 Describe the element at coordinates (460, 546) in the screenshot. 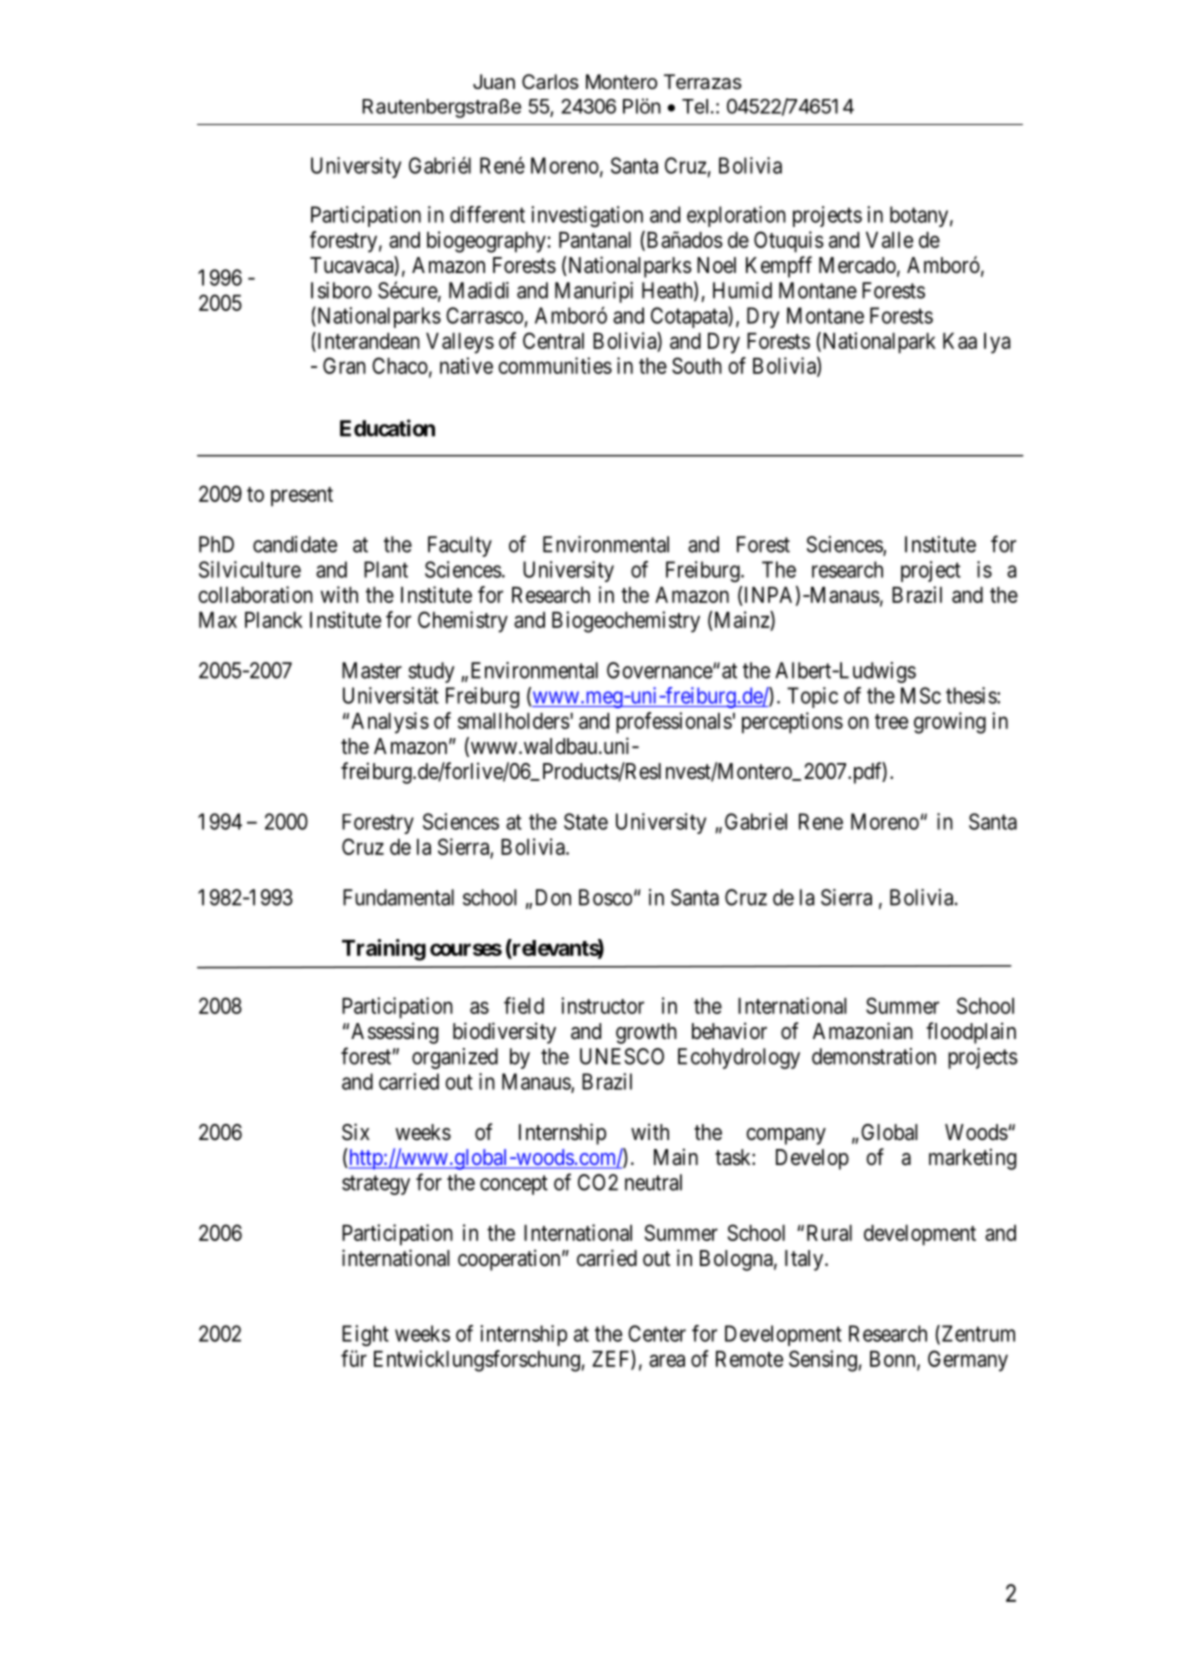

I see `Faculty` at that location.
